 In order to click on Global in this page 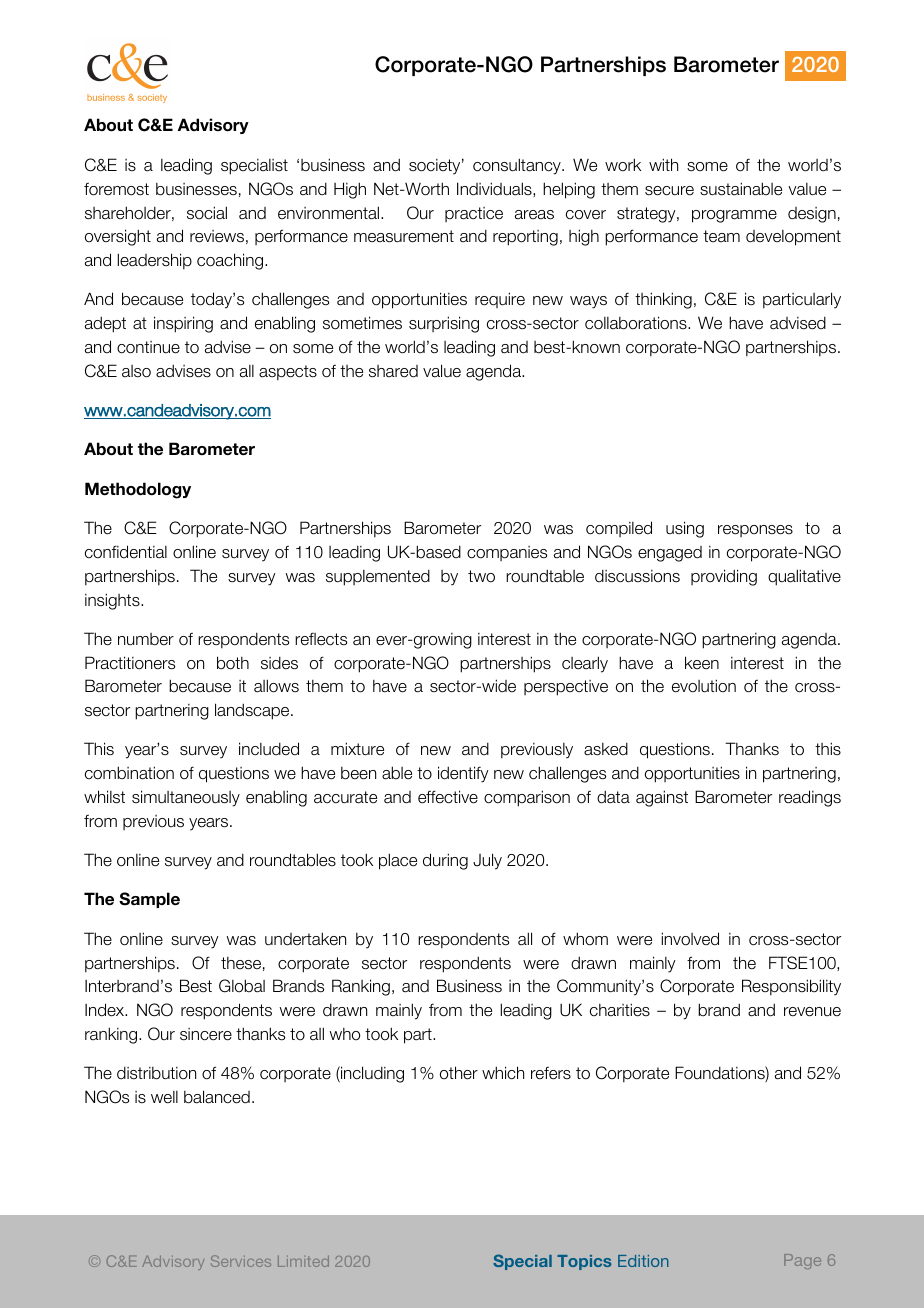, I will do `click(242, 986)`.
